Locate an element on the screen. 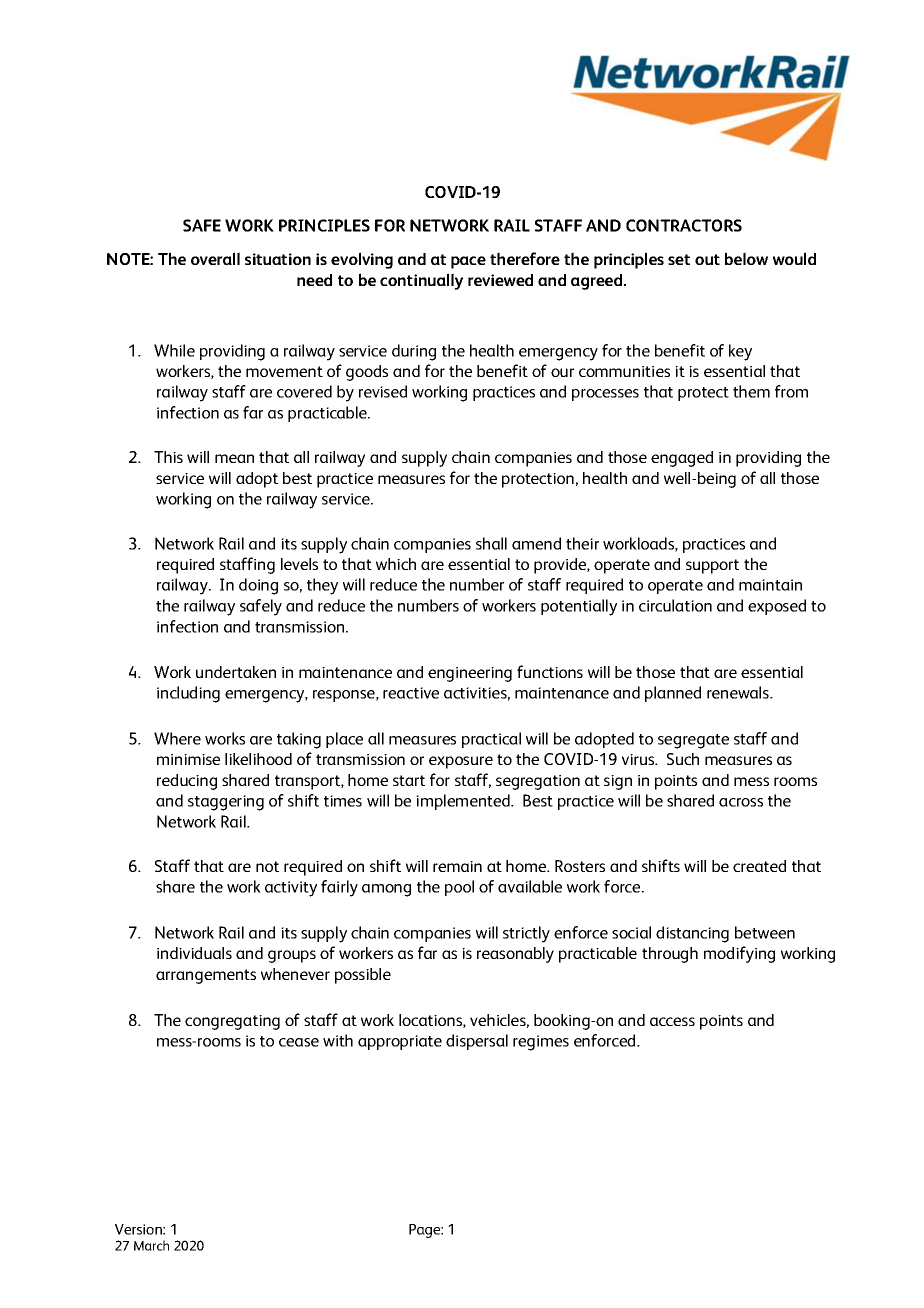 Image resolution: width=924 pixels, height=1308 pixels. March is located at coordinates (151, 1245).
